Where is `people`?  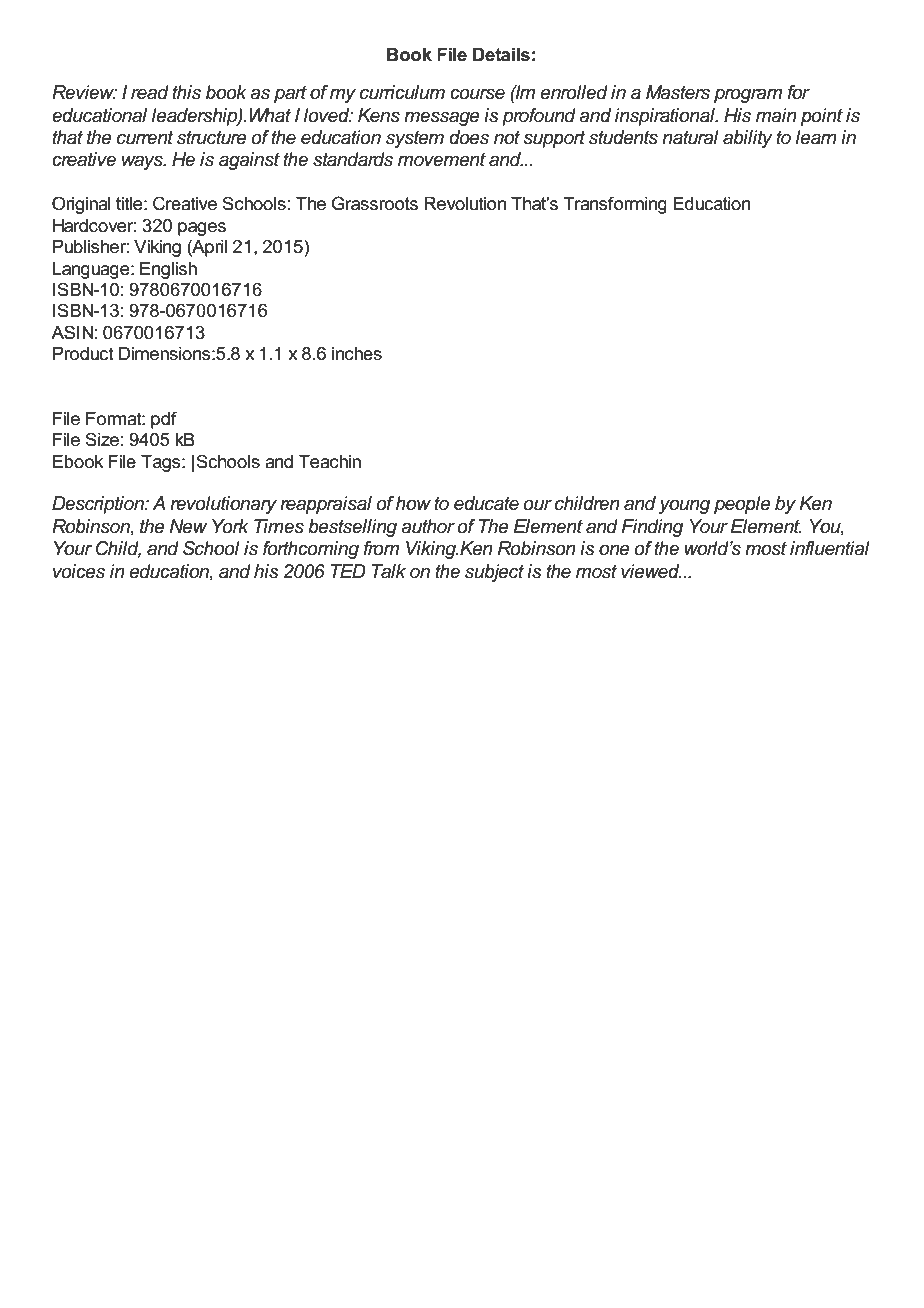 people is located at coordinates (742, 505).
